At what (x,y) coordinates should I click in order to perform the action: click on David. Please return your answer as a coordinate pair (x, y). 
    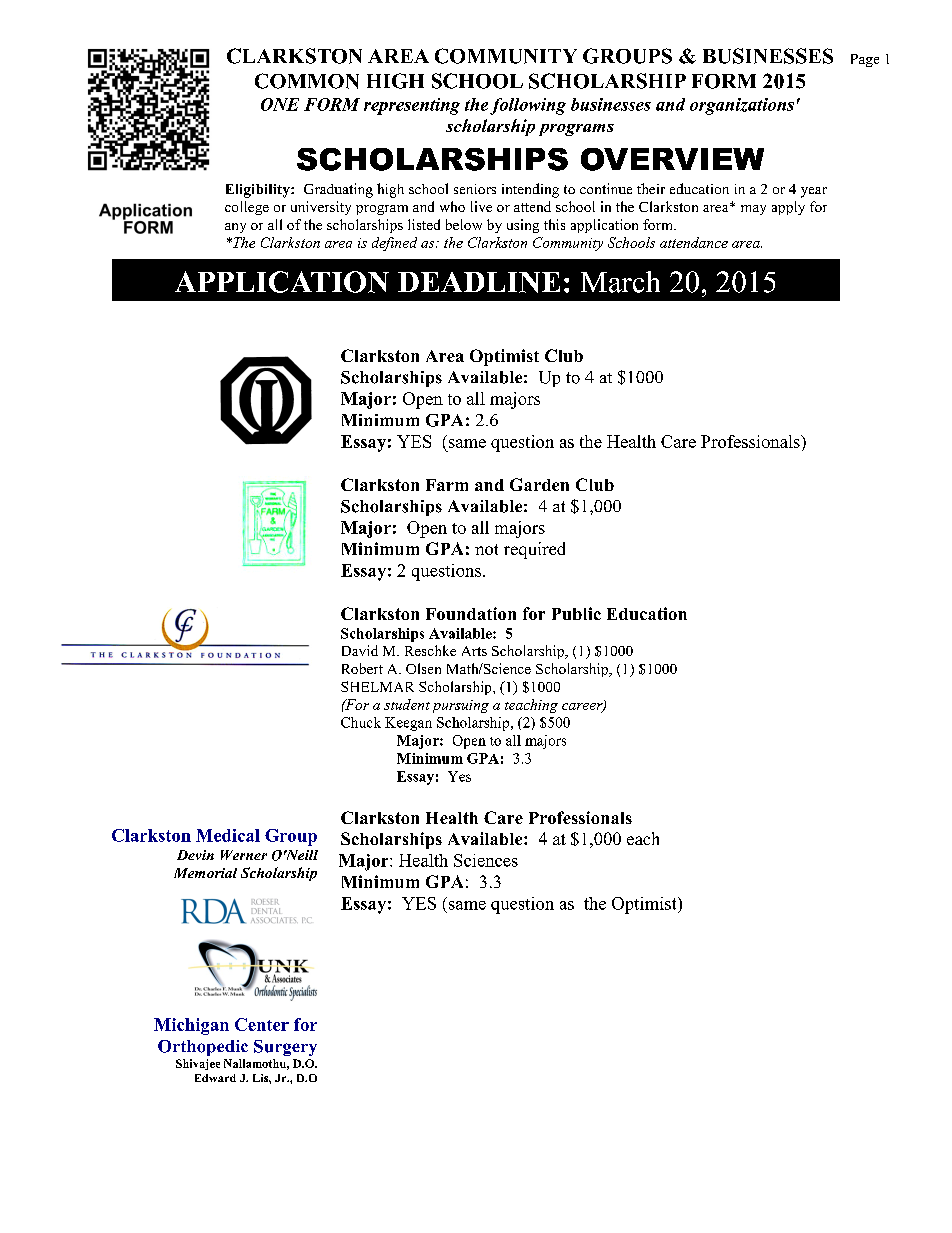
    Looking at the image, I should click on (360, 650).
